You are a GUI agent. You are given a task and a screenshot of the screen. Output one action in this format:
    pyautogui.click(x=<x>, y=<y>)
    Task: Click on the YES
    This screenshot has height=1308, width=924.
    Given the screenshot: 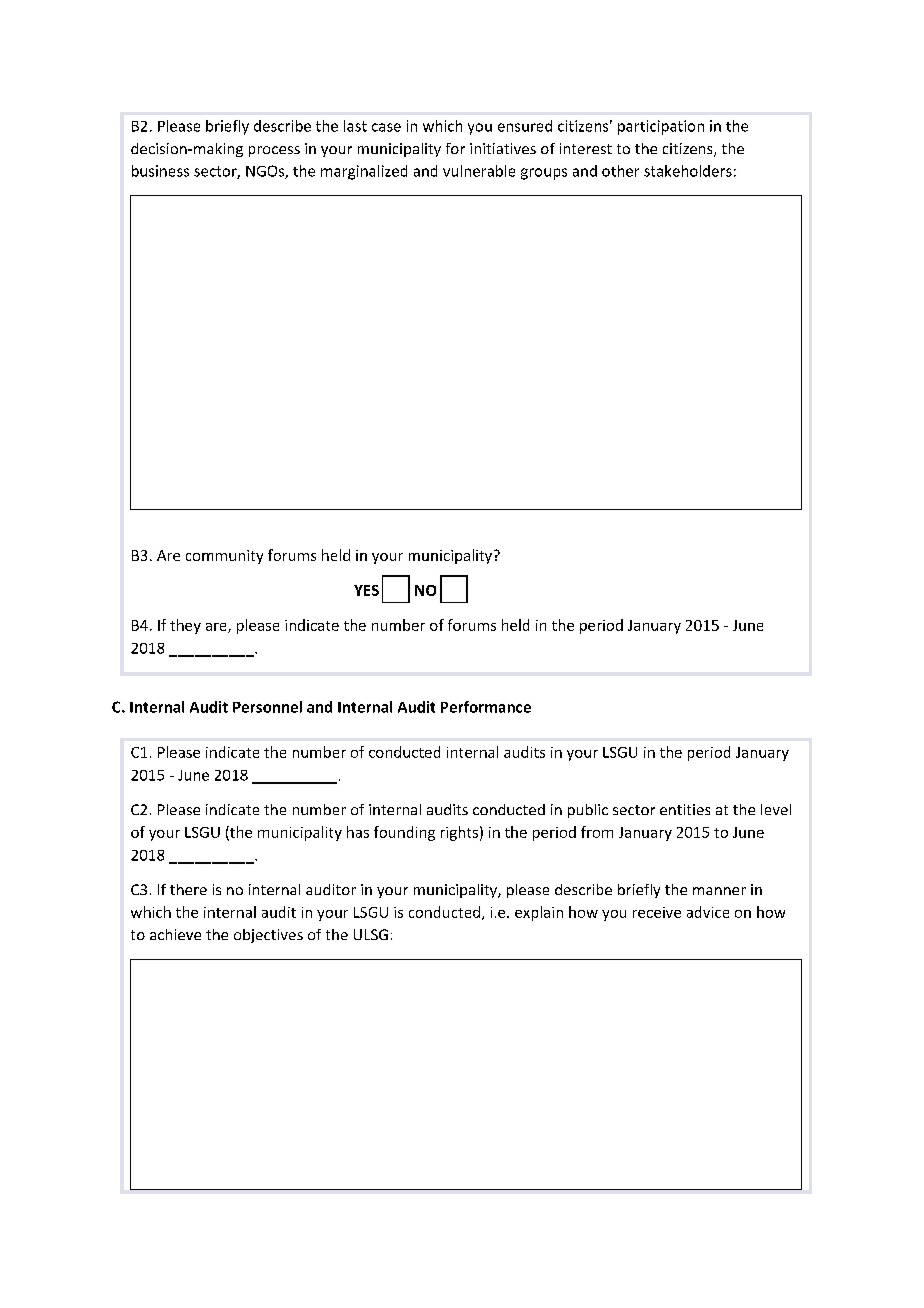 What is the action you would take?
    pyautogui.click(x=366, y=590)
